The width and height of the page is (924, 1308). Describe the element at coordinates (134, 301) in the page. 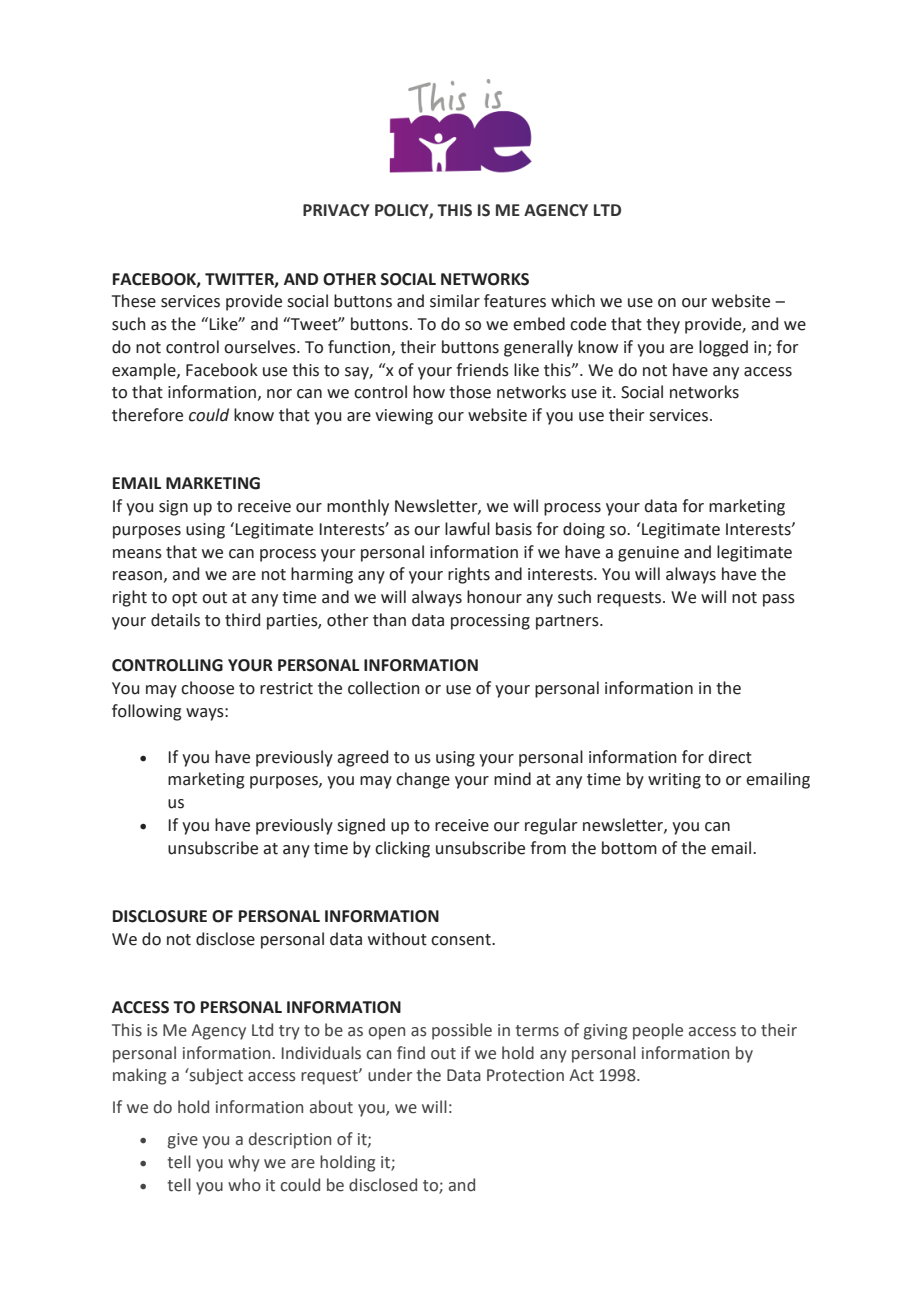

I see `These` at that location.
